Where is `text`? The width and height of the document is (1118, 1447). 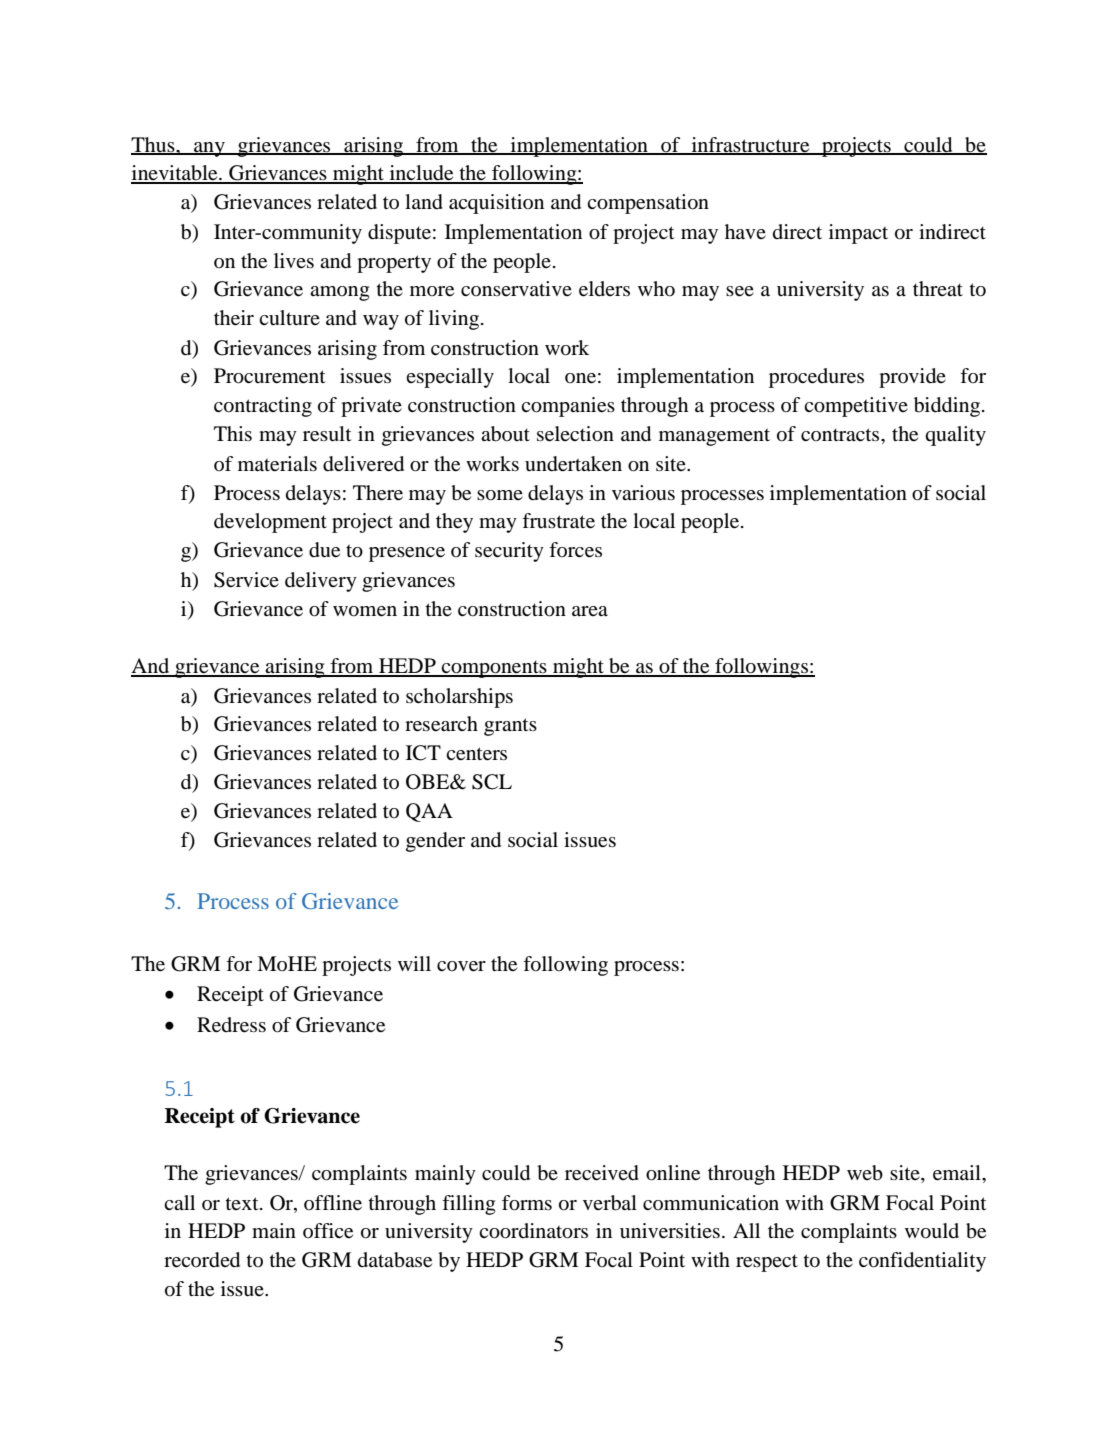
text is located at coordinates (243, 1203).
